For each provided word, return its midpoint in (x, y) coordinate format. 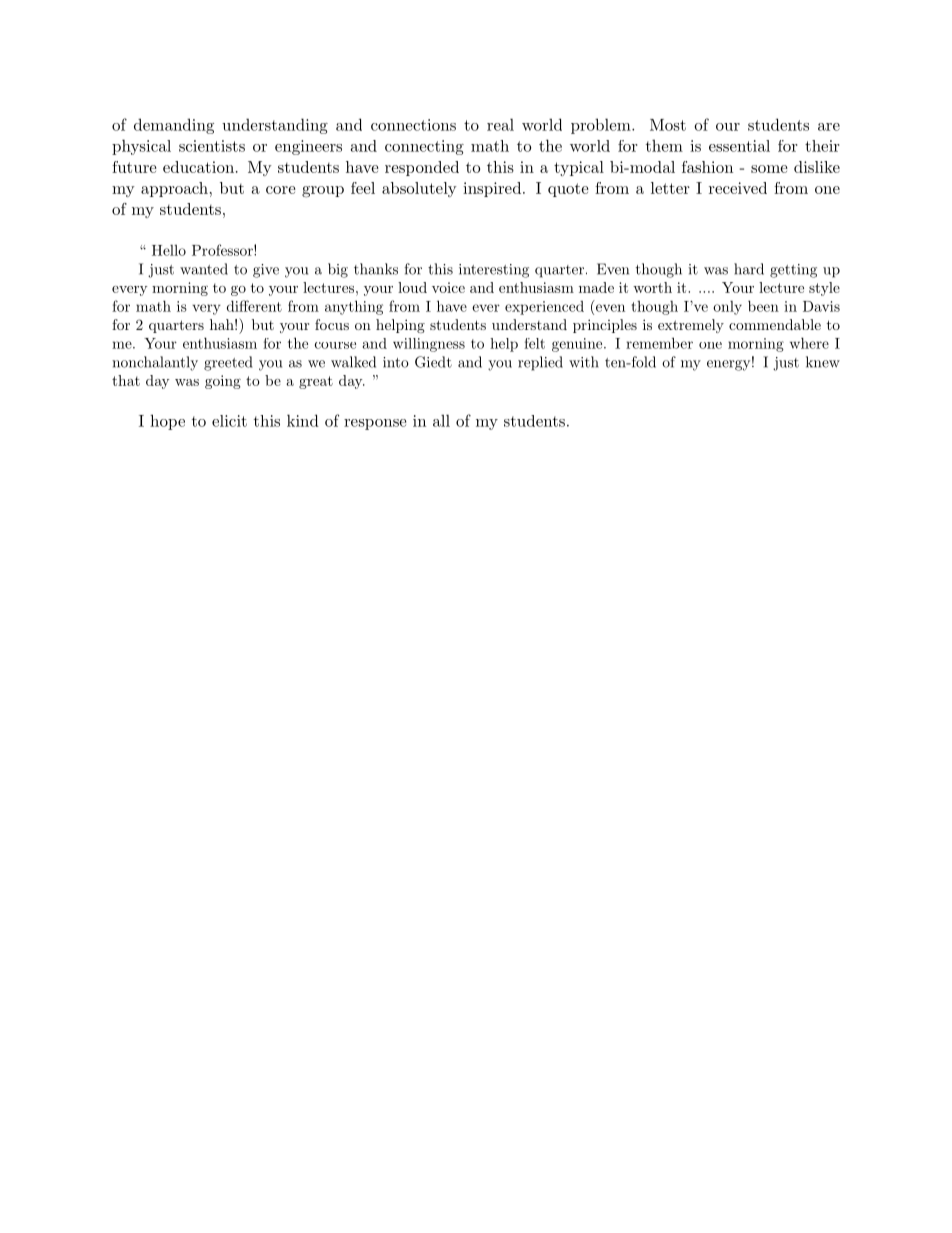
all (441, 420)
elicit (229, 421)
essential (739, 146)
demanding (174, 126)
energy (728, 365)
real (500, 124)
